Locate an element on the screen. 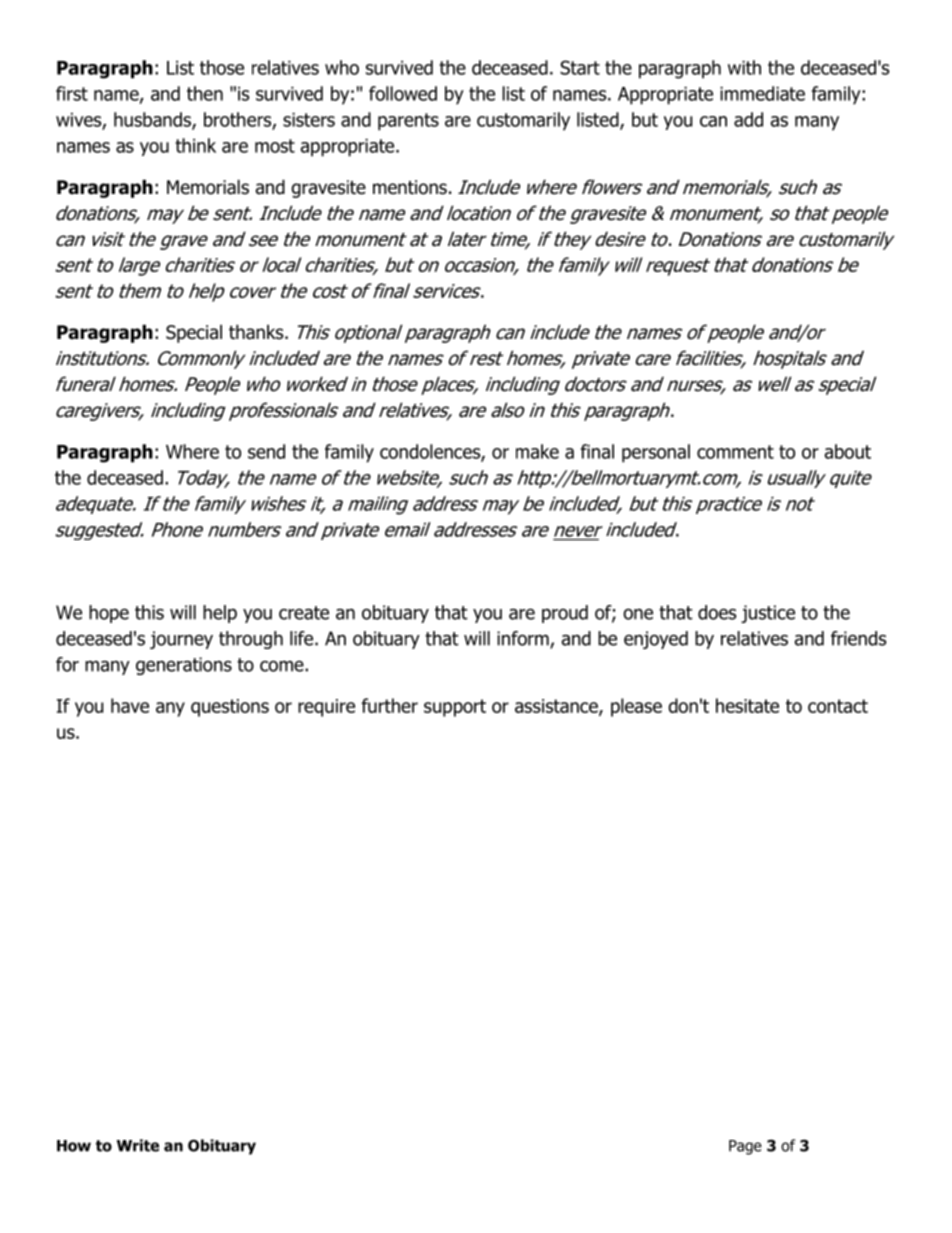 This screenshot has height=1233, width=952. support is located at coordinates (455, 708).
